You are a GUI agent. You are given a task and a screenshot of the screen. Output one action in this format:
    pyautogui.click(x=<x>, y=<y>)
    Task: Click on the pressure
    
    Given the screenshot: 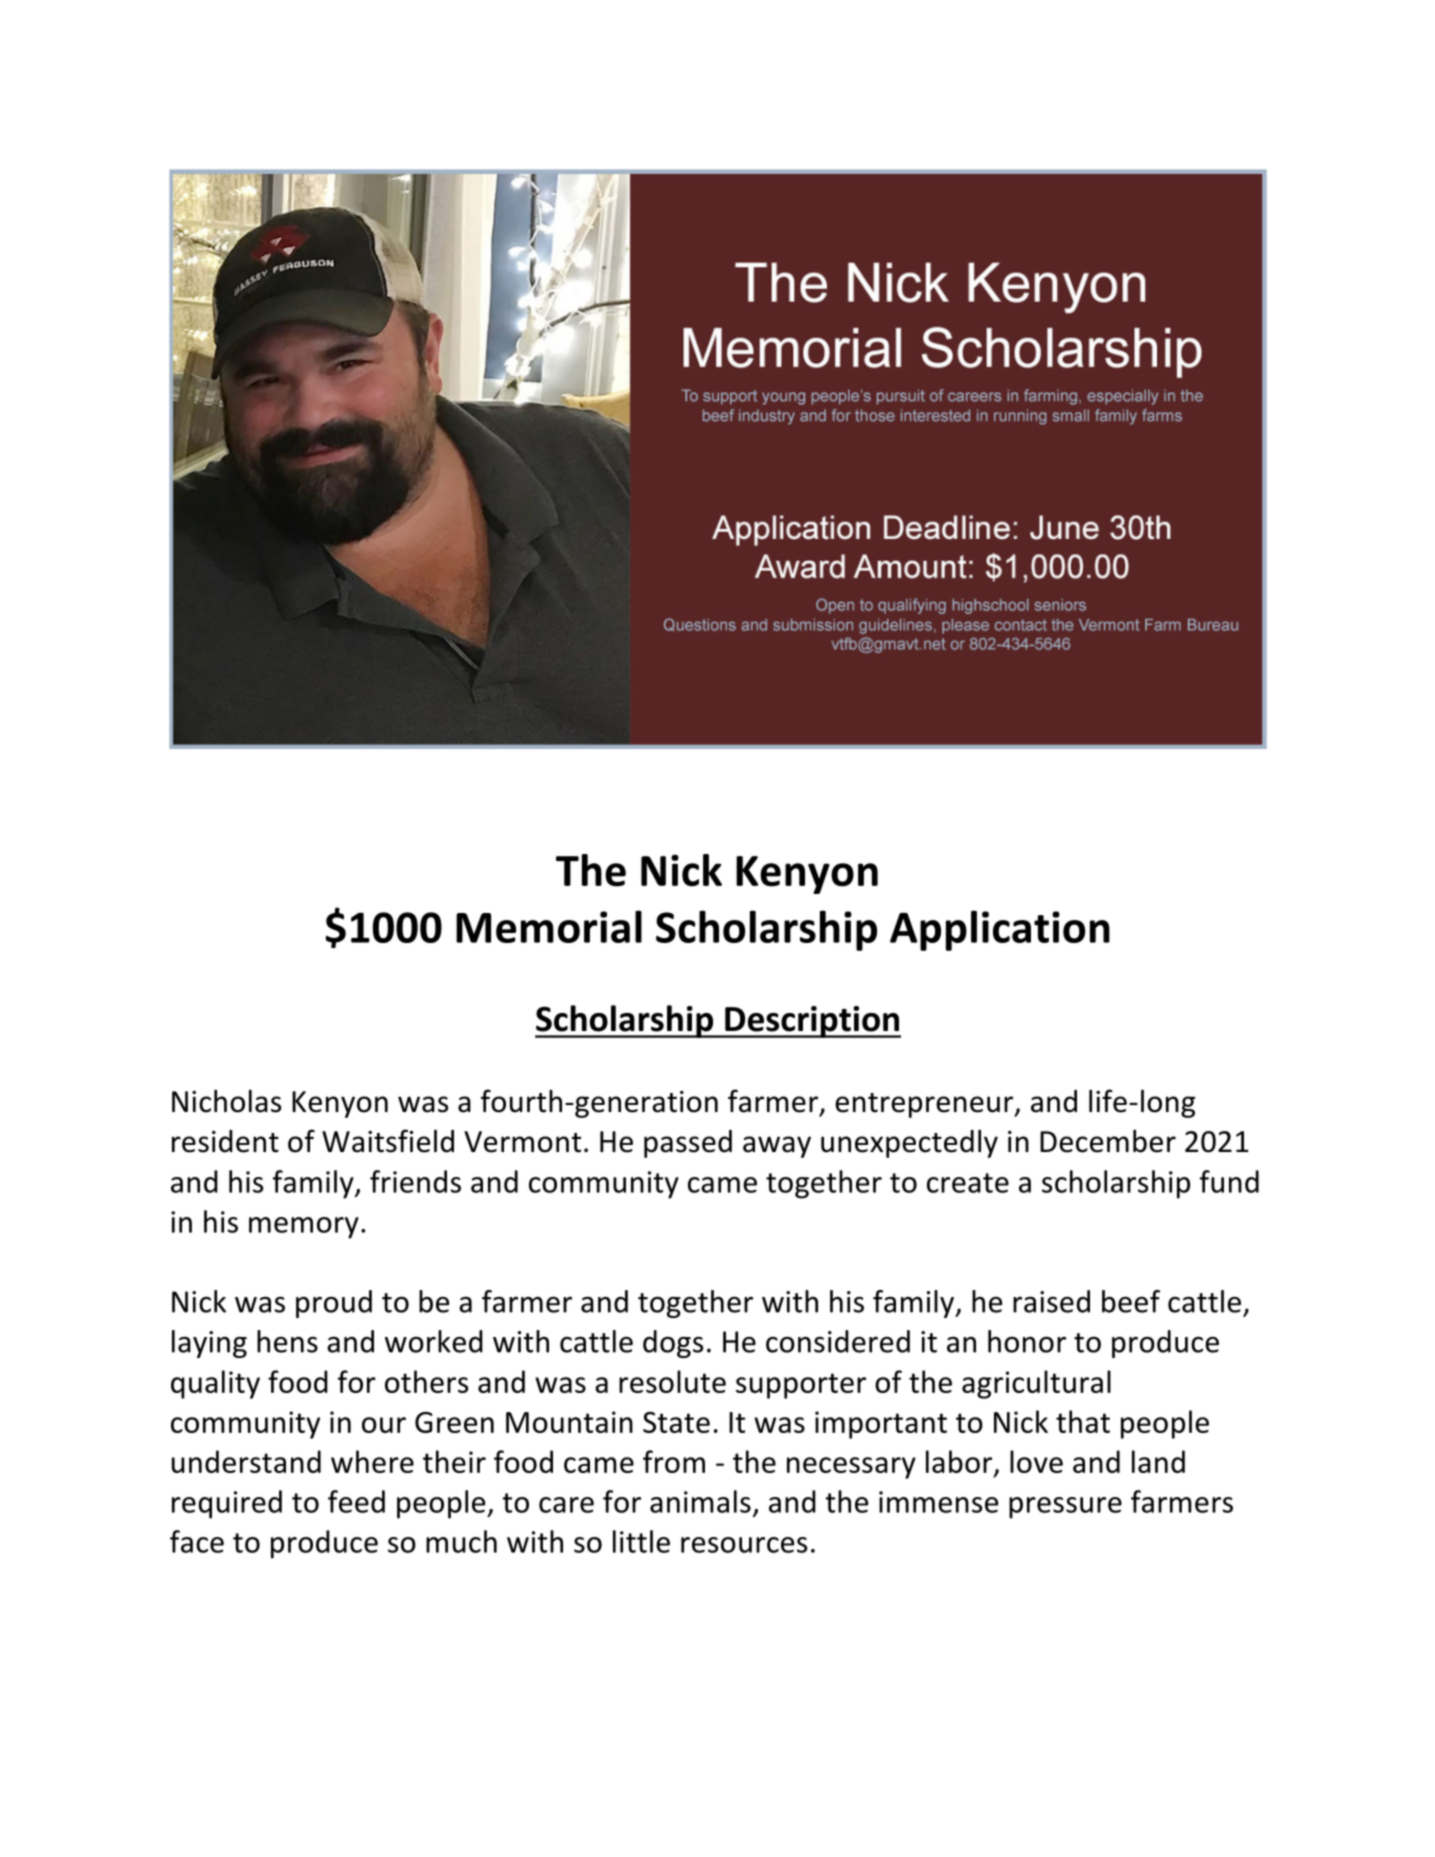 What is the action you would take?
    pyautogui.click(x=1065, y=1508)
